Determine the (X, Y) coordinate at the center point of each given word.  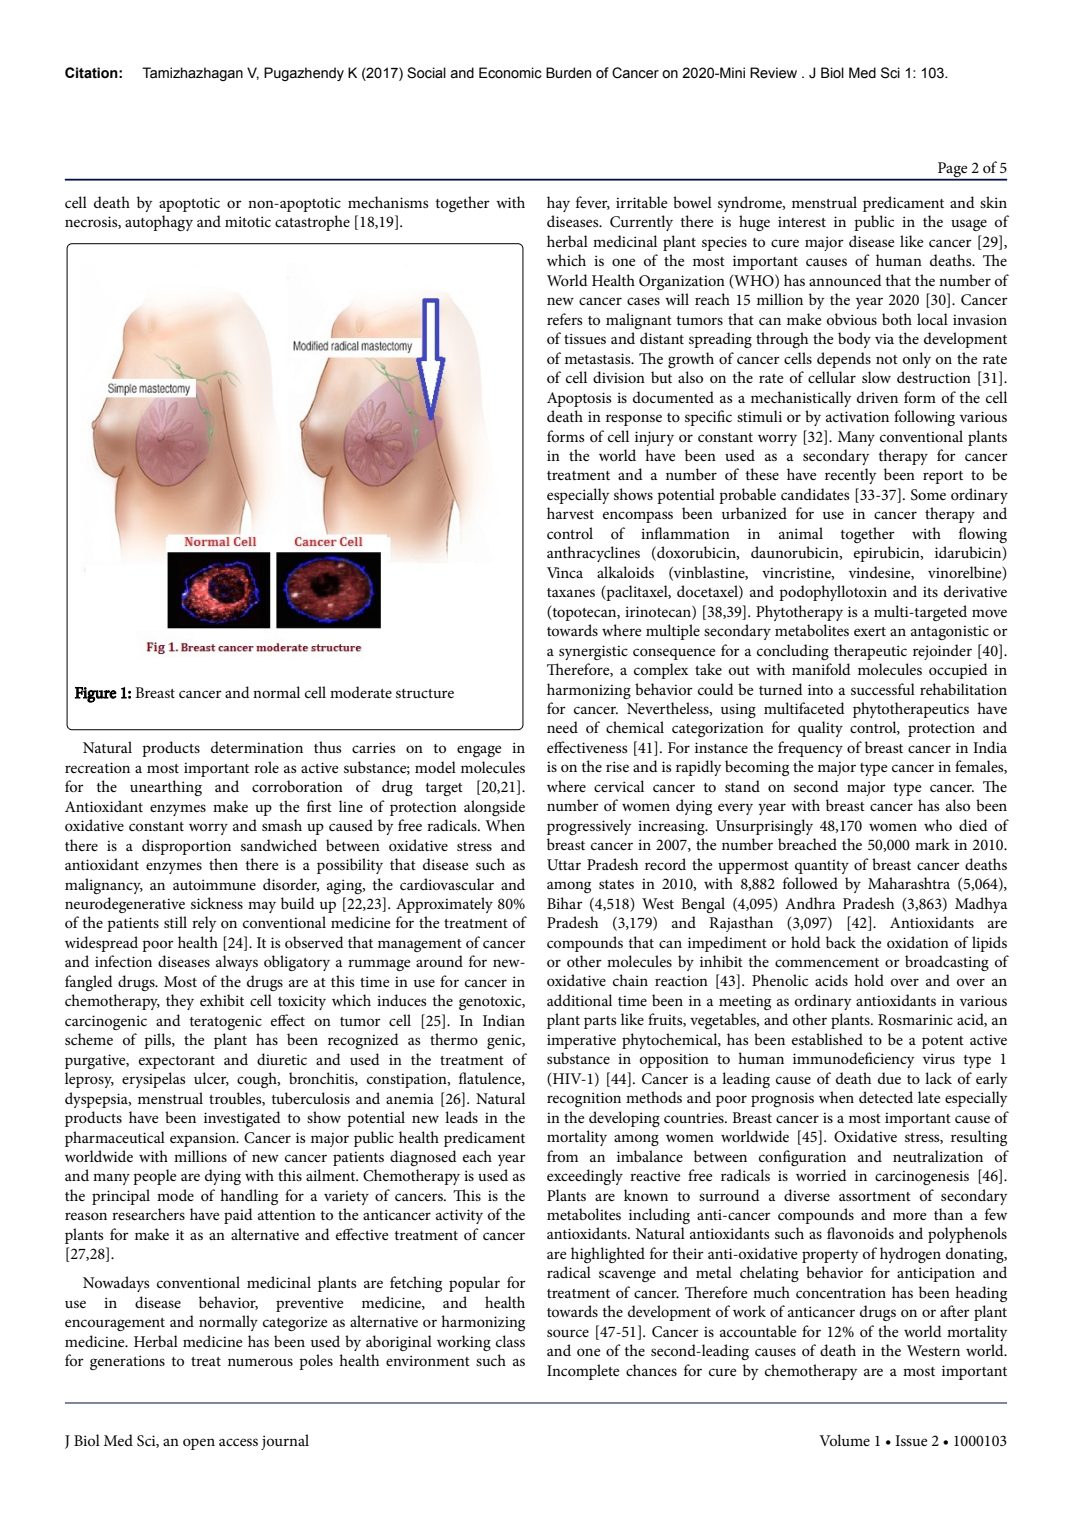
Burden (568, 73)
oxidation (918, 942)
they (180, 1002)
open (199, 1444)
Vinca (565, 572)
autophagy (159, 223)
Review (773, 73)
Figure (96, 695)
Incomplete (583, 1372)
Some (928, 495)
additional (579, 1000)
